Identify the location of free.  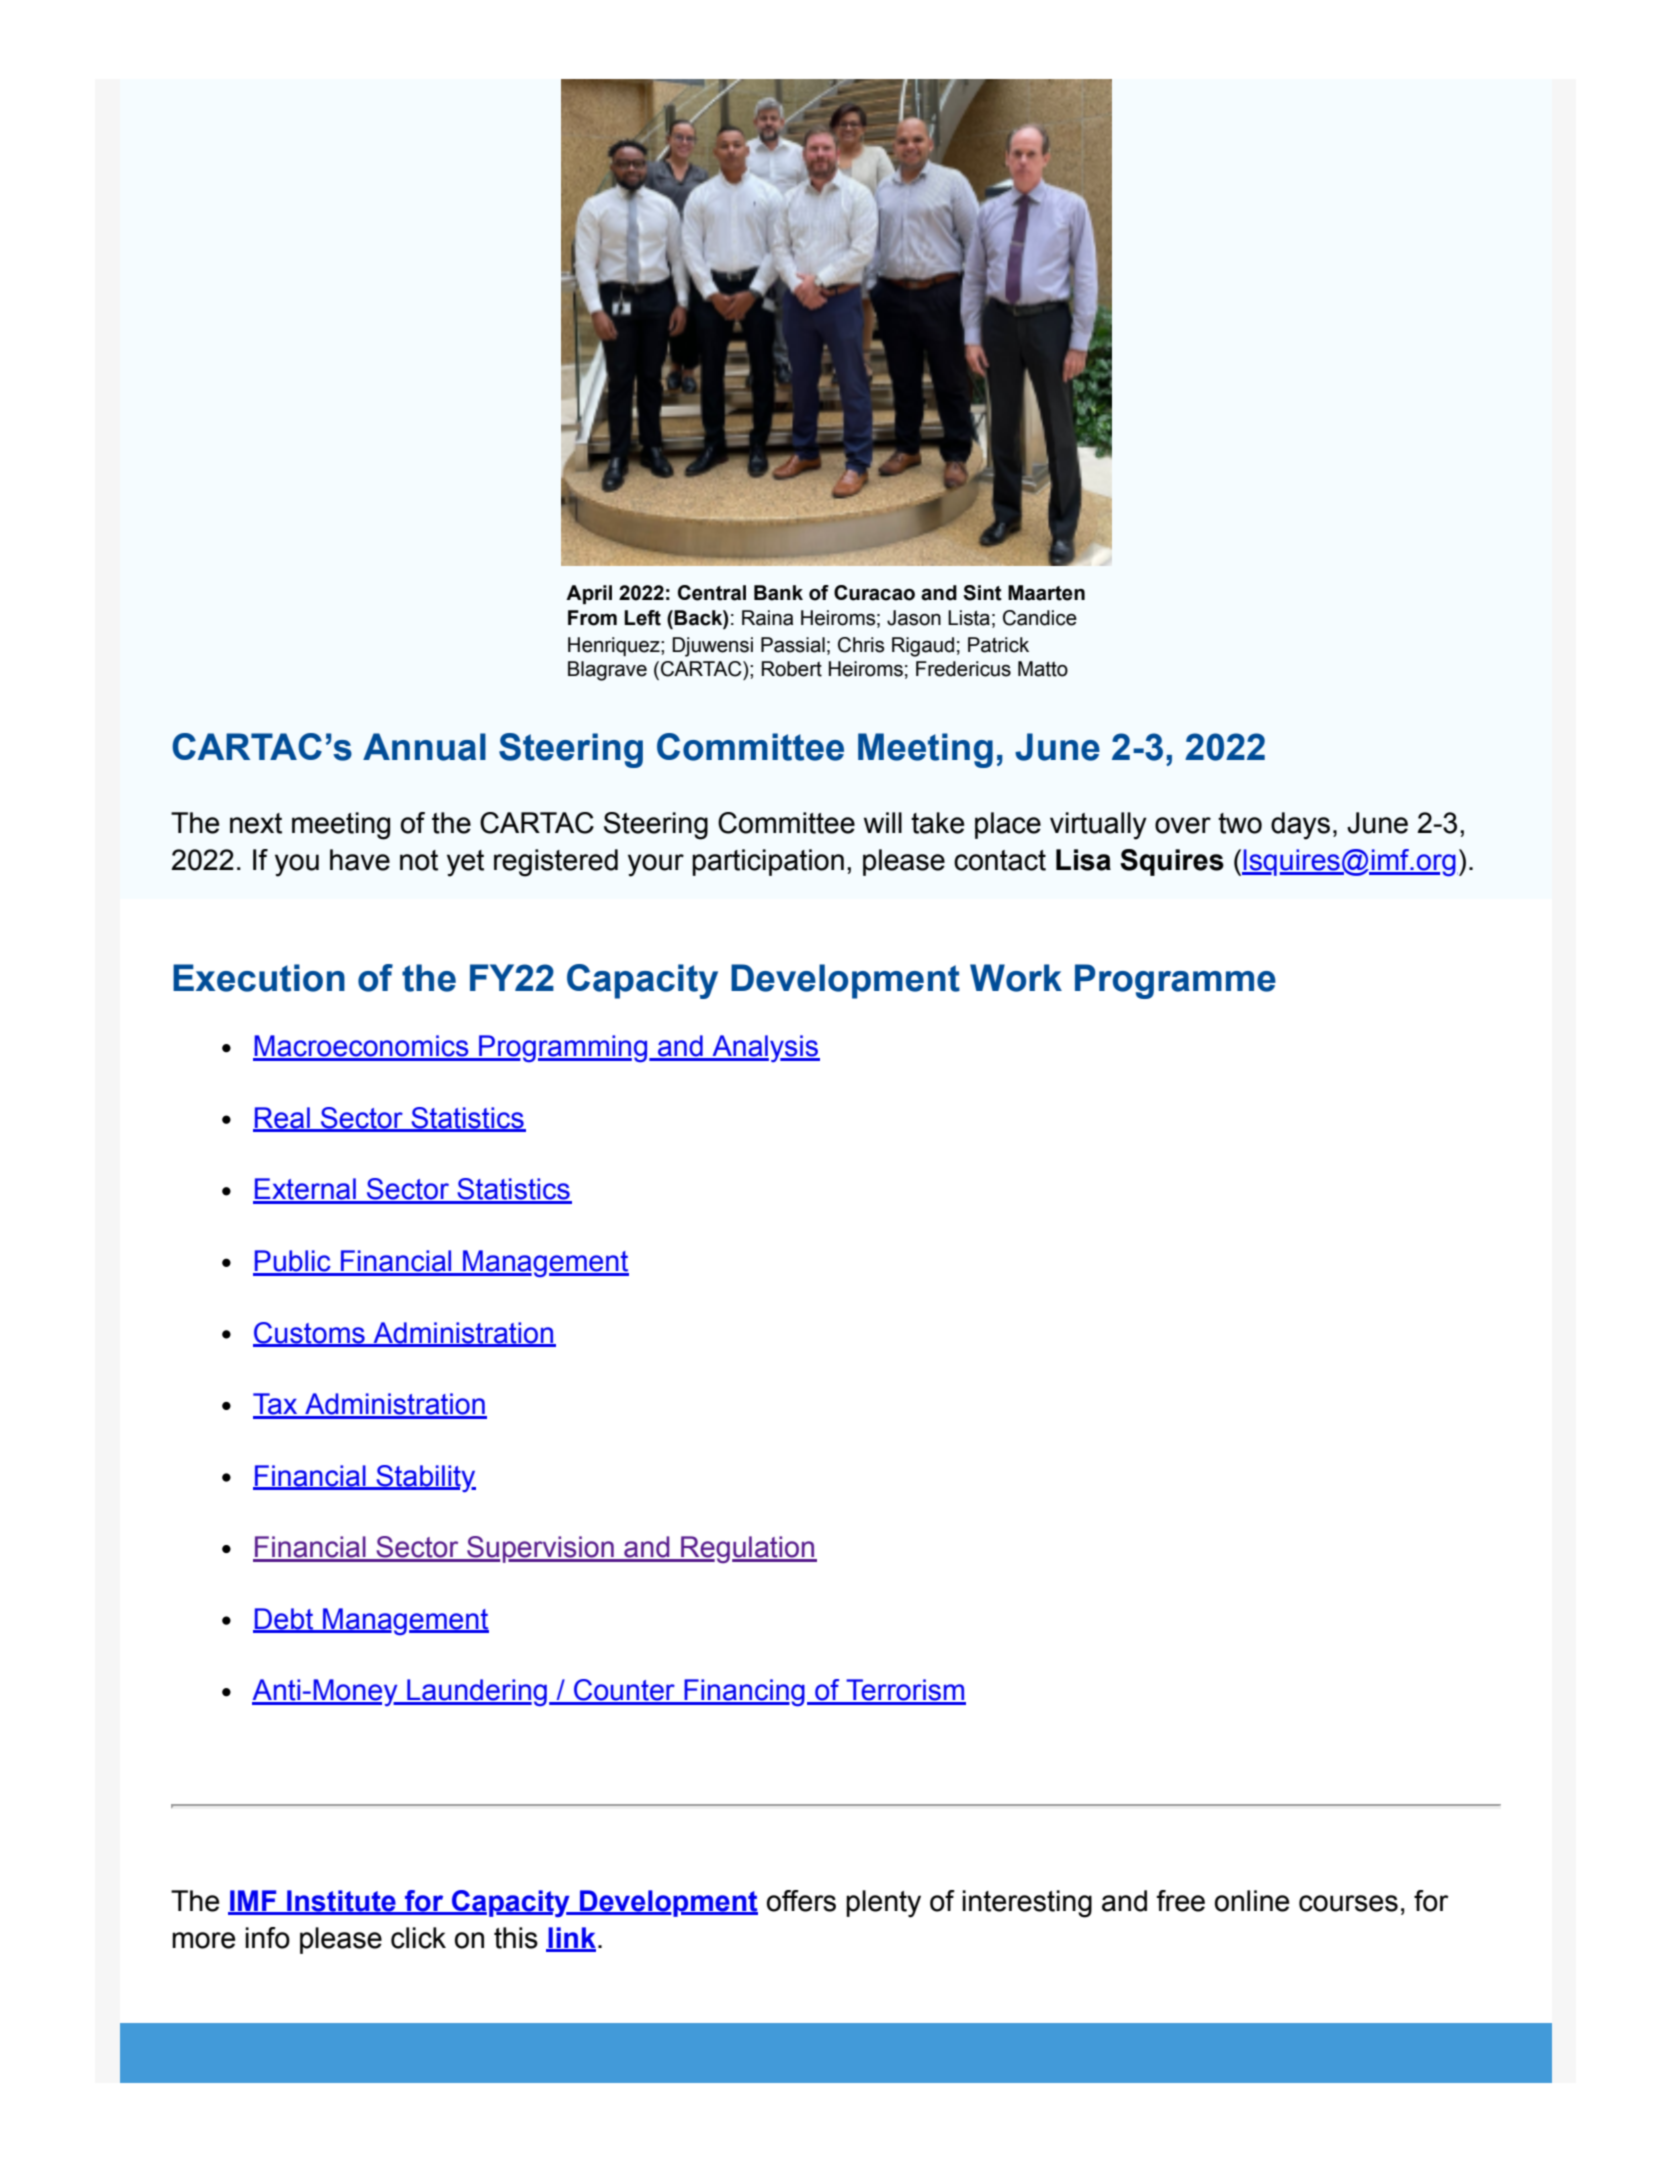
(1180, 1901).
